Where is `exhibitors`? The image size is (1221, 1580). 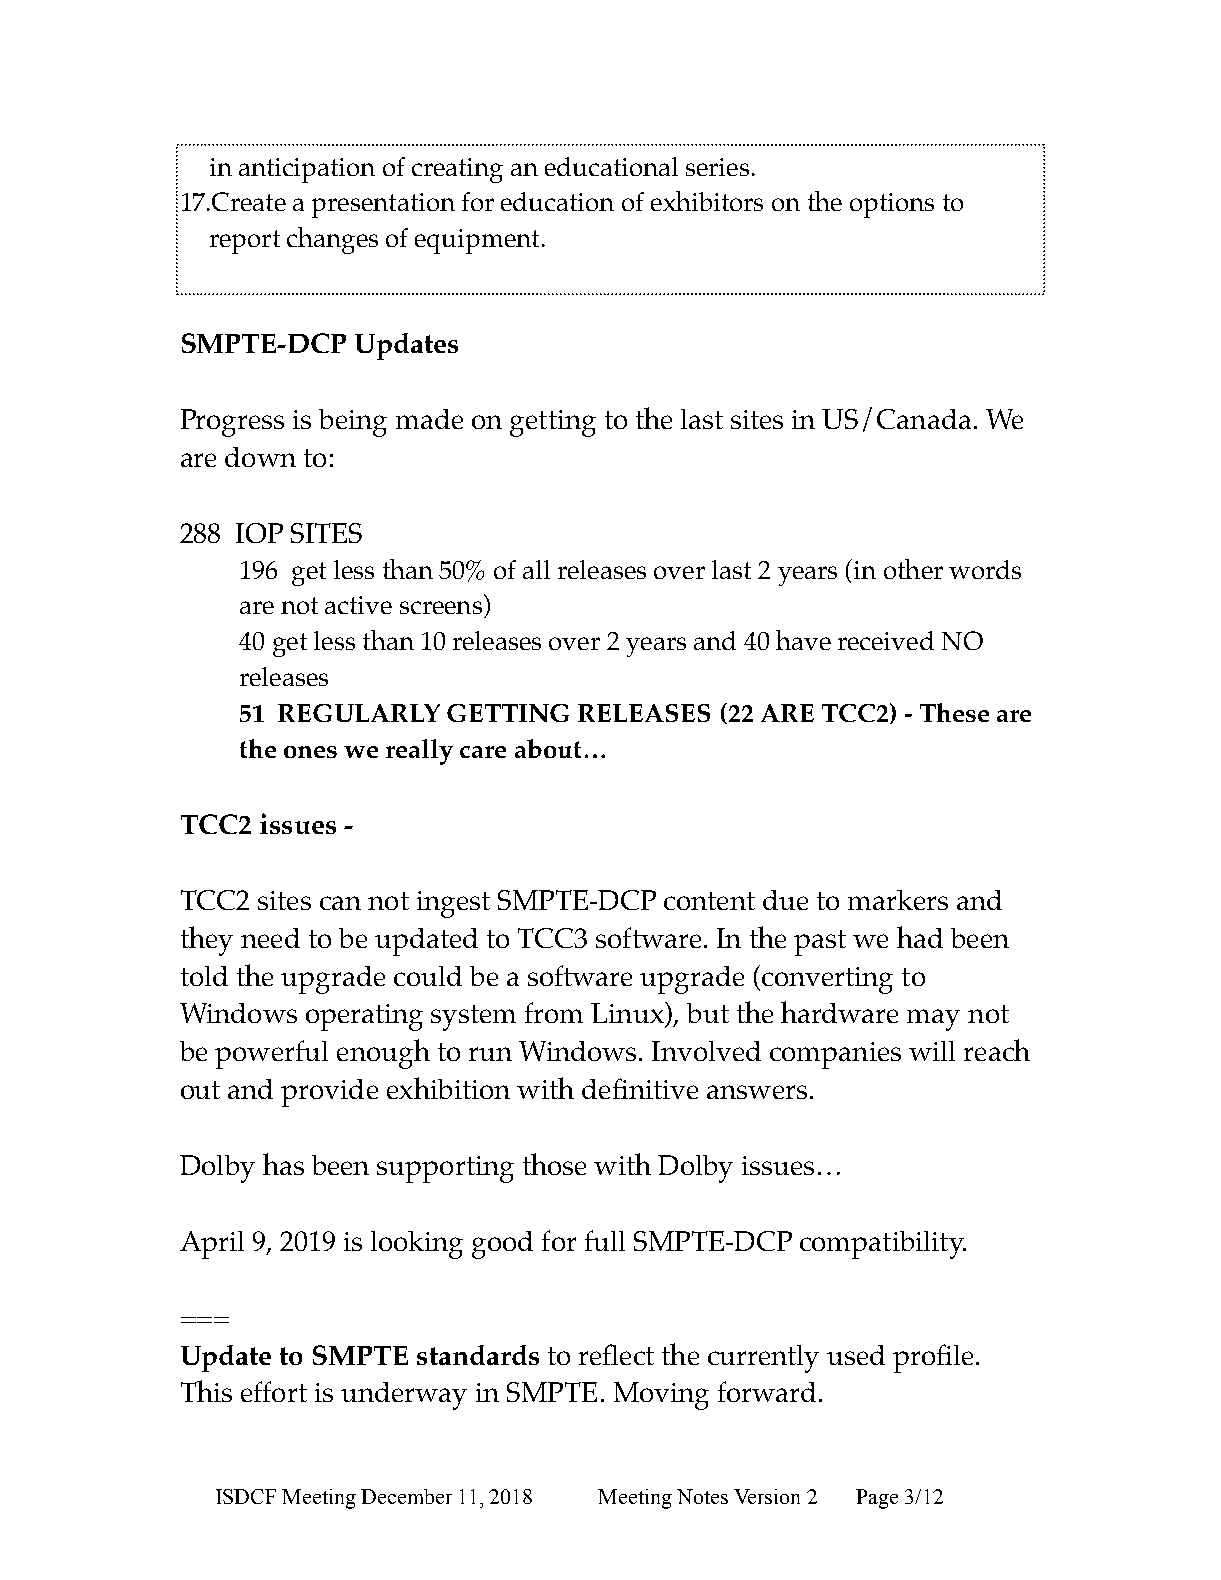 exhibitors is located at coordinates (707, 201).
